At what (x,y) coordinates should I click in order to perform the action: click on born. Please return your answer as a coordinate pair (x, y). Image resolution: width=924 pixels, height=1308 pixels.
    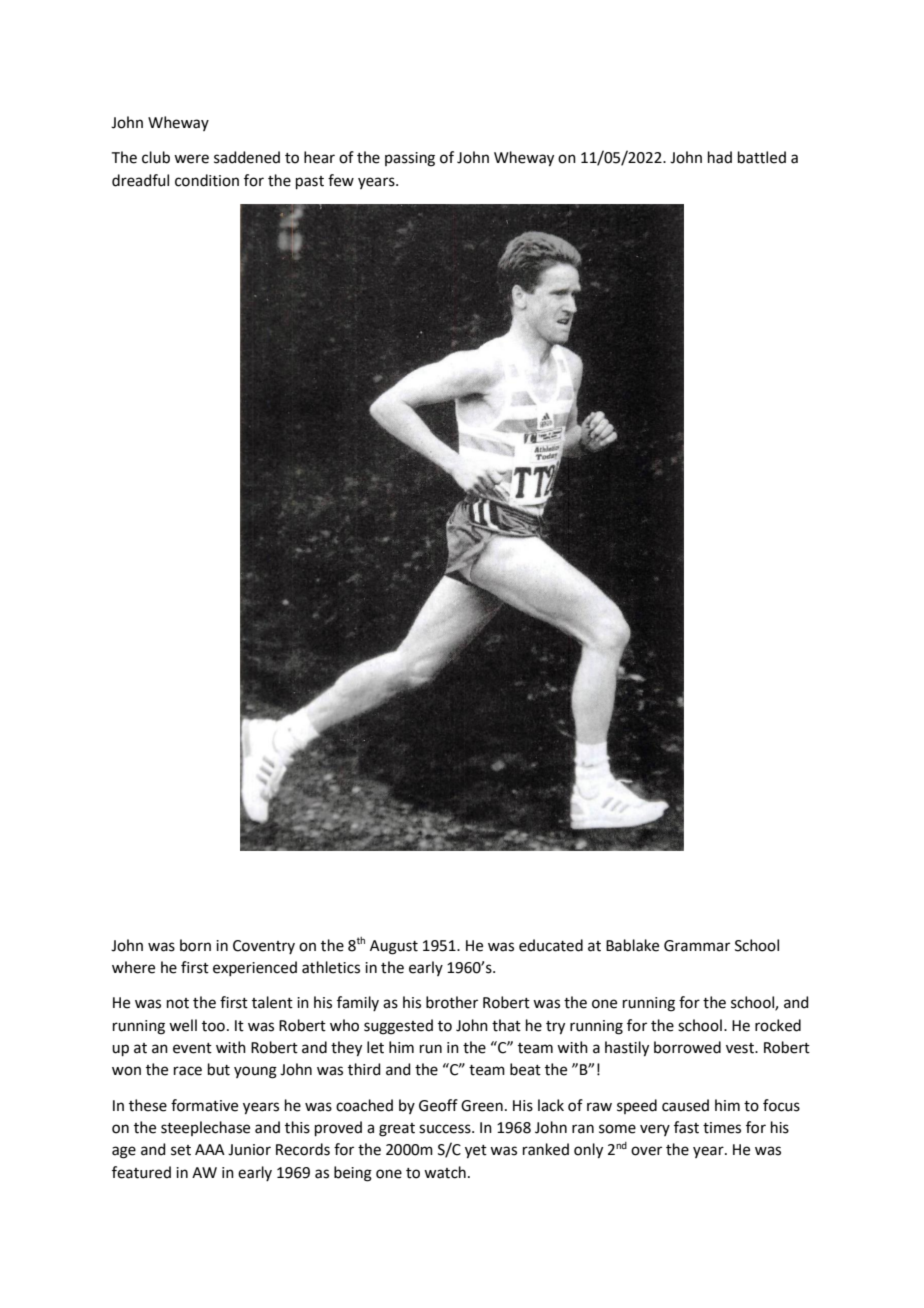
    Looking at the image, I should click on (195, 945).
